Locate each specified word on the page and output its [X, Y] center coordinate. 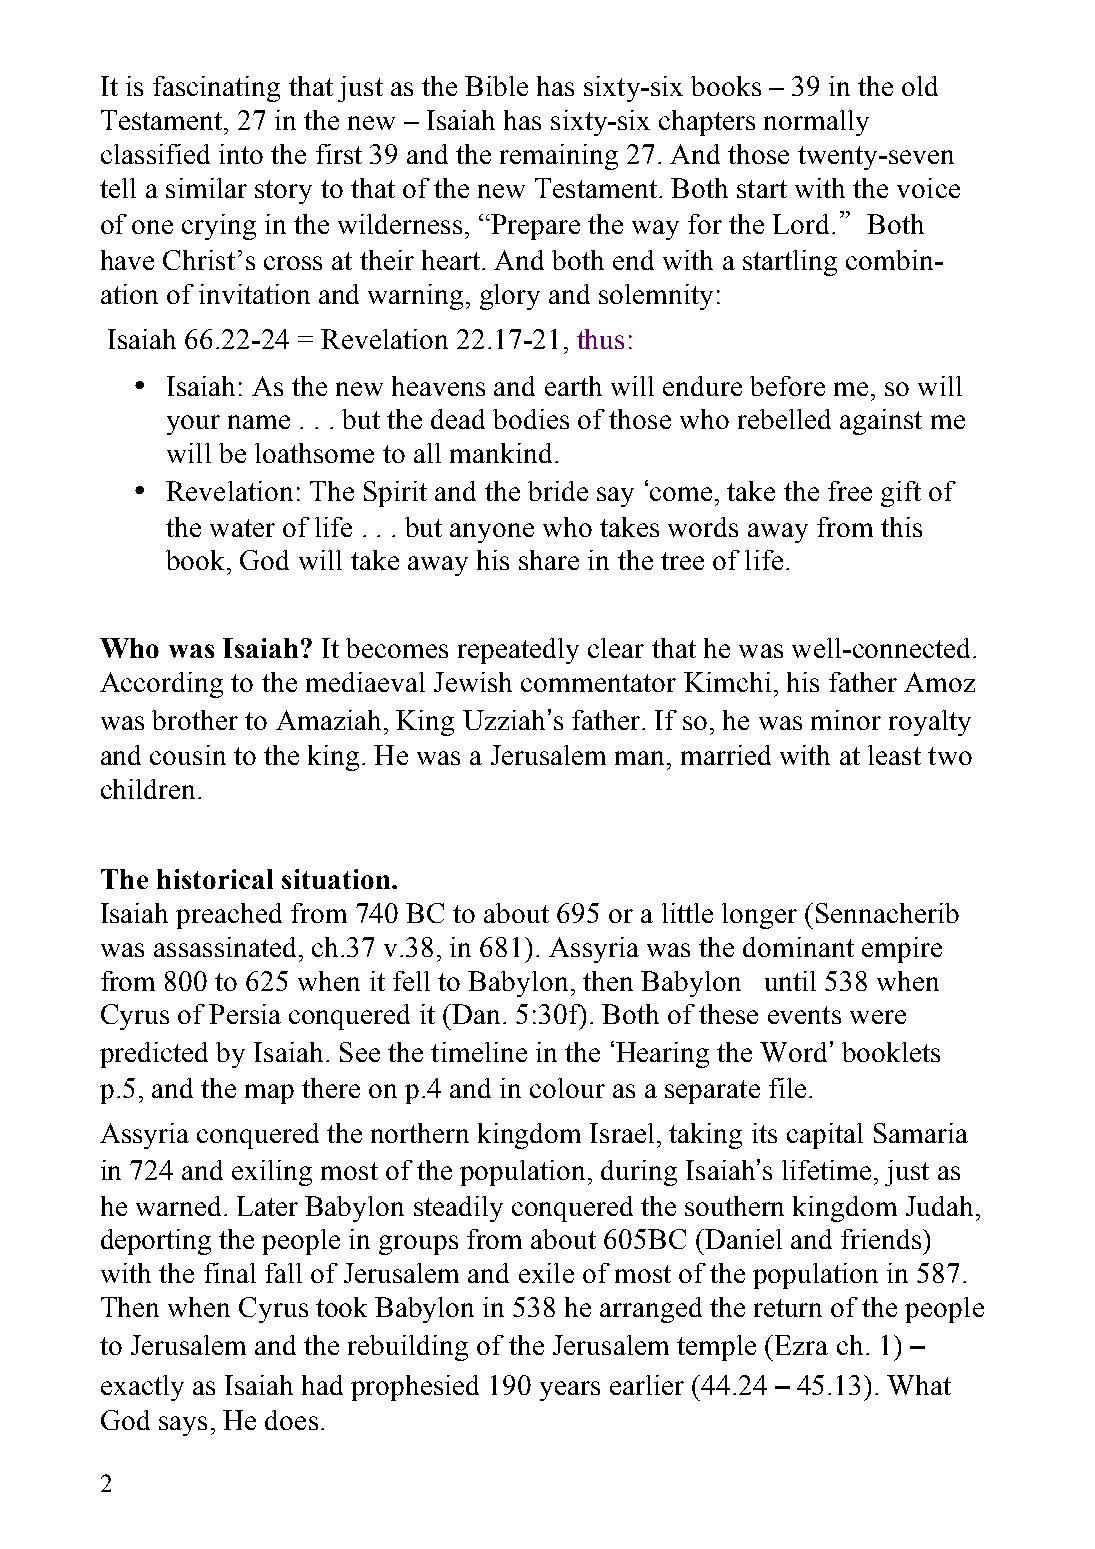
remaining [559, 157]
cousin [188, 755]
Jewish [473, 682]
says [183, 1426]
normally [816, 123]
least [894, 755]
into [241, 154]
